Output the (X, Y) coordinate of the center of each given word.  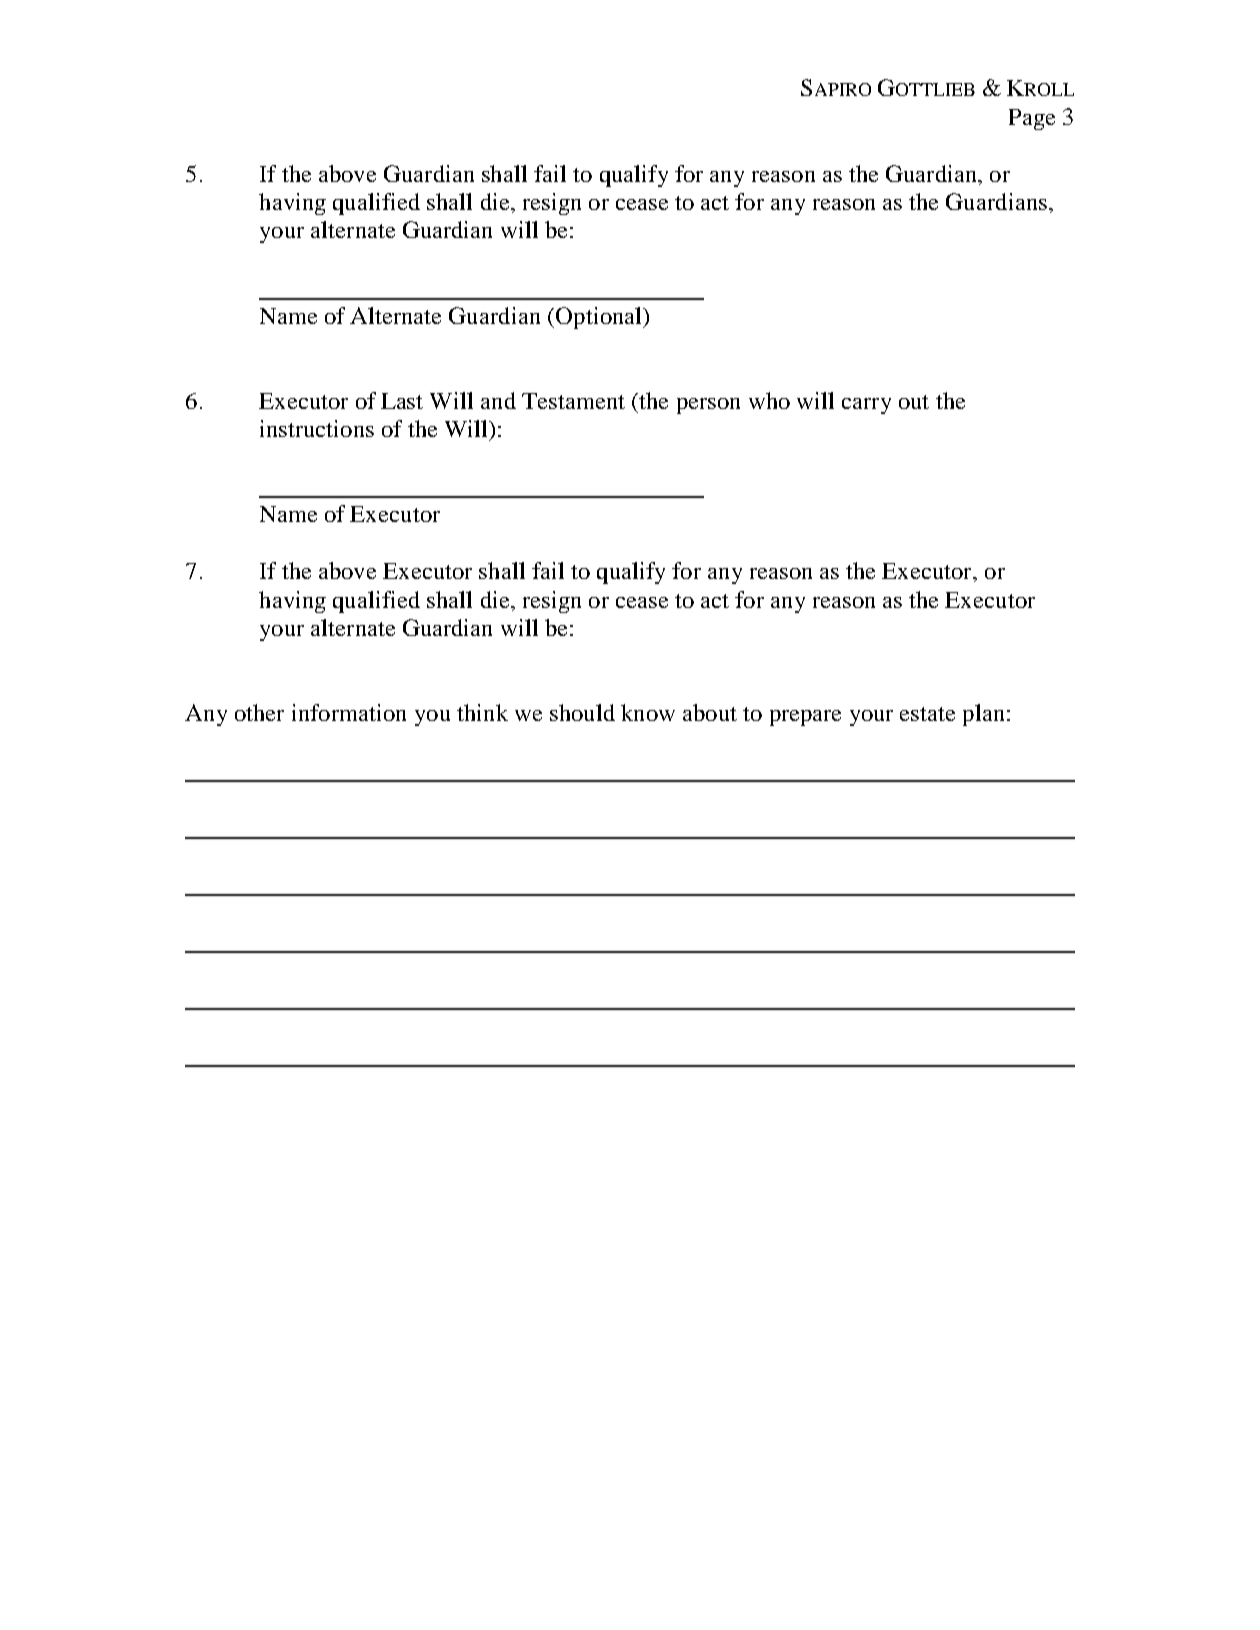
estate (927, 714)
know (648, 712)
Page (1032, 119)
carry (866, 406)
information (349, 712)
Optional (600, 318)
